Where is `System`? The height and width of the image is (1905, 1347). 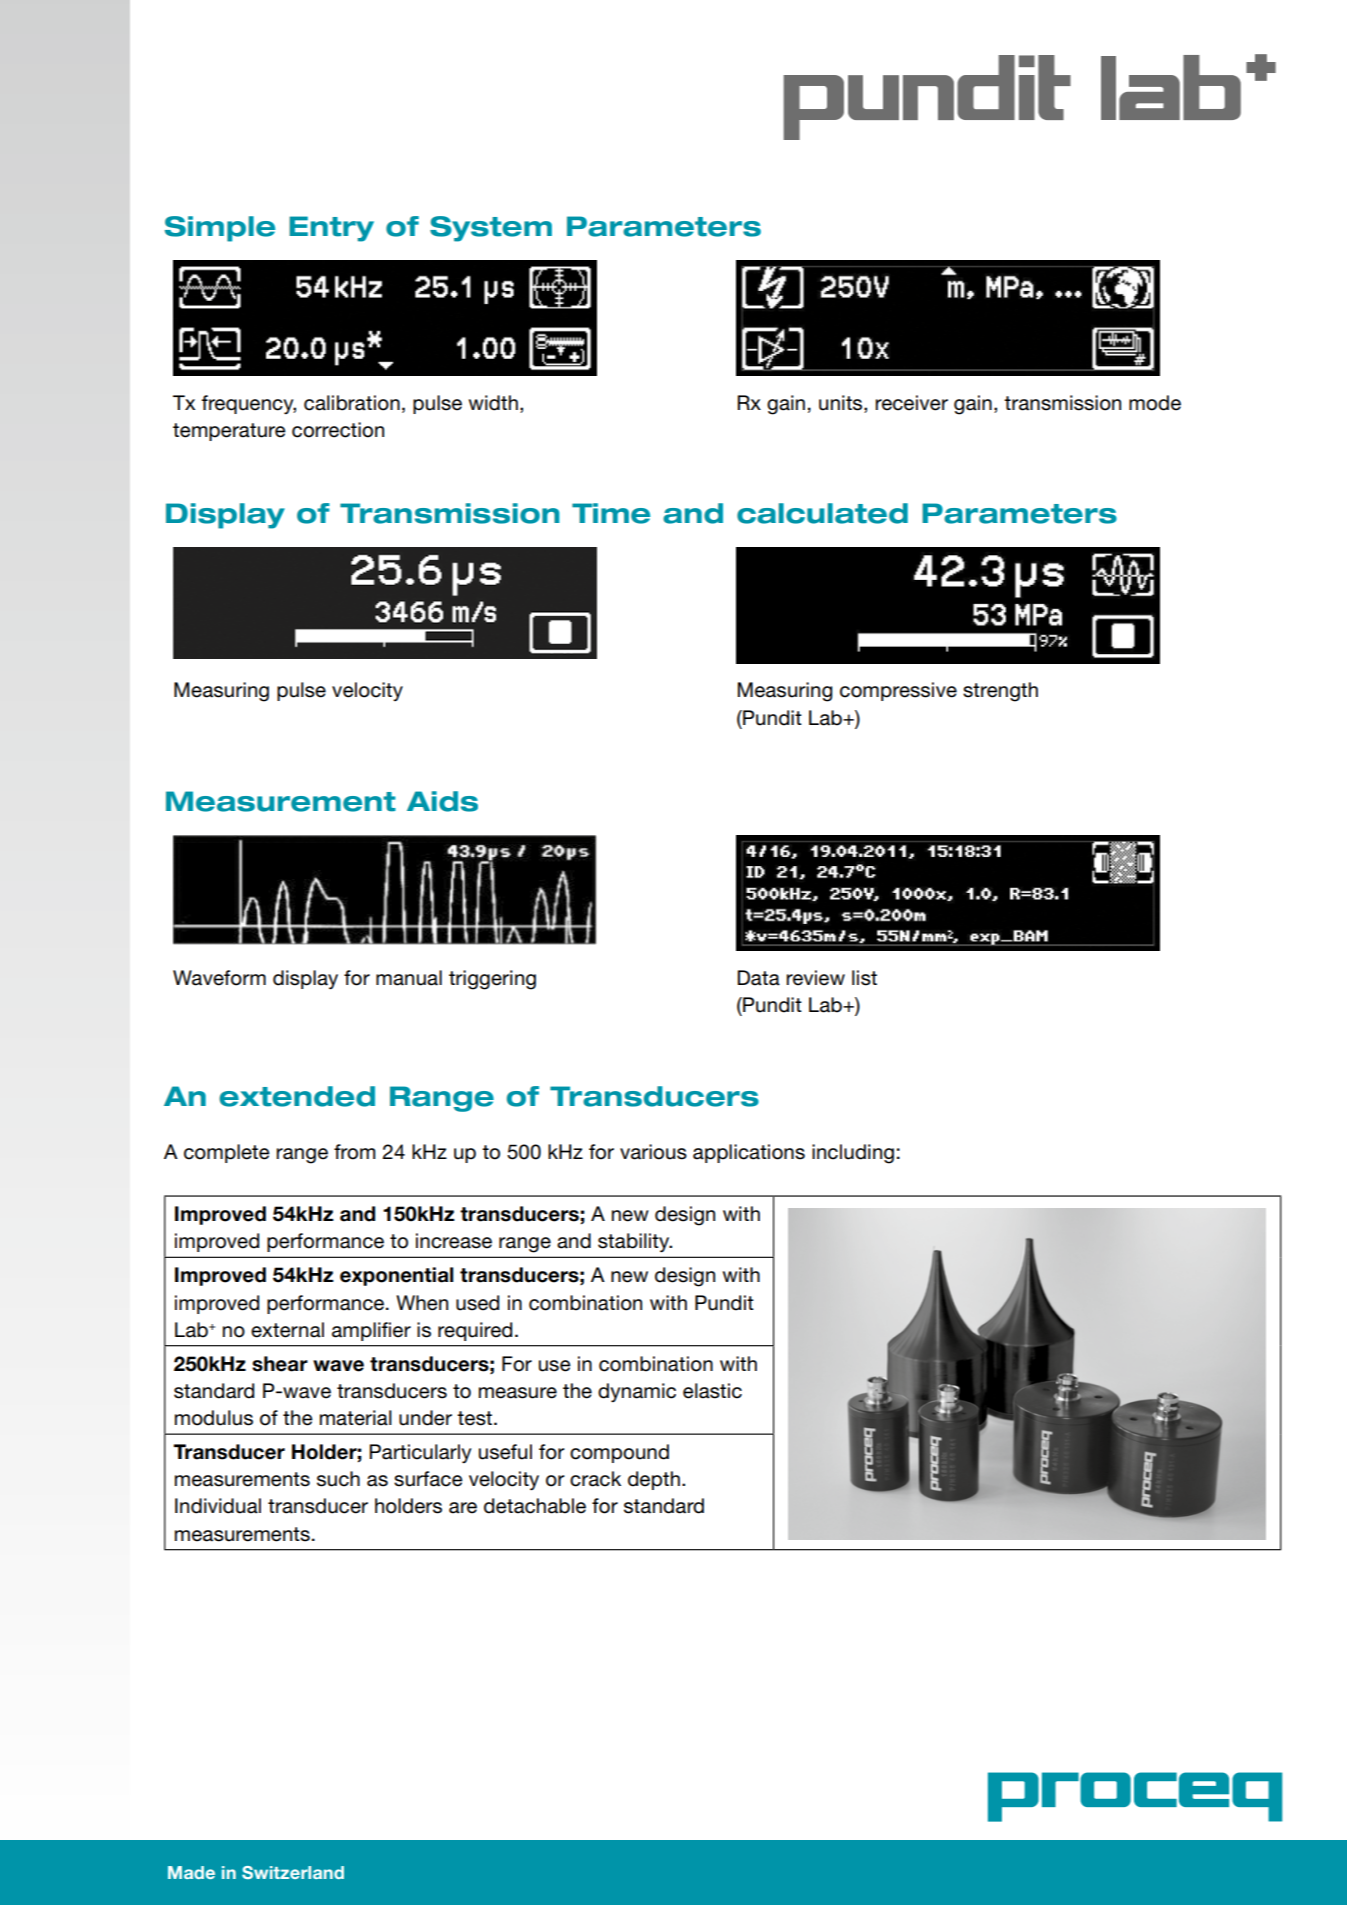 System is located at coordinates (491, 229).
